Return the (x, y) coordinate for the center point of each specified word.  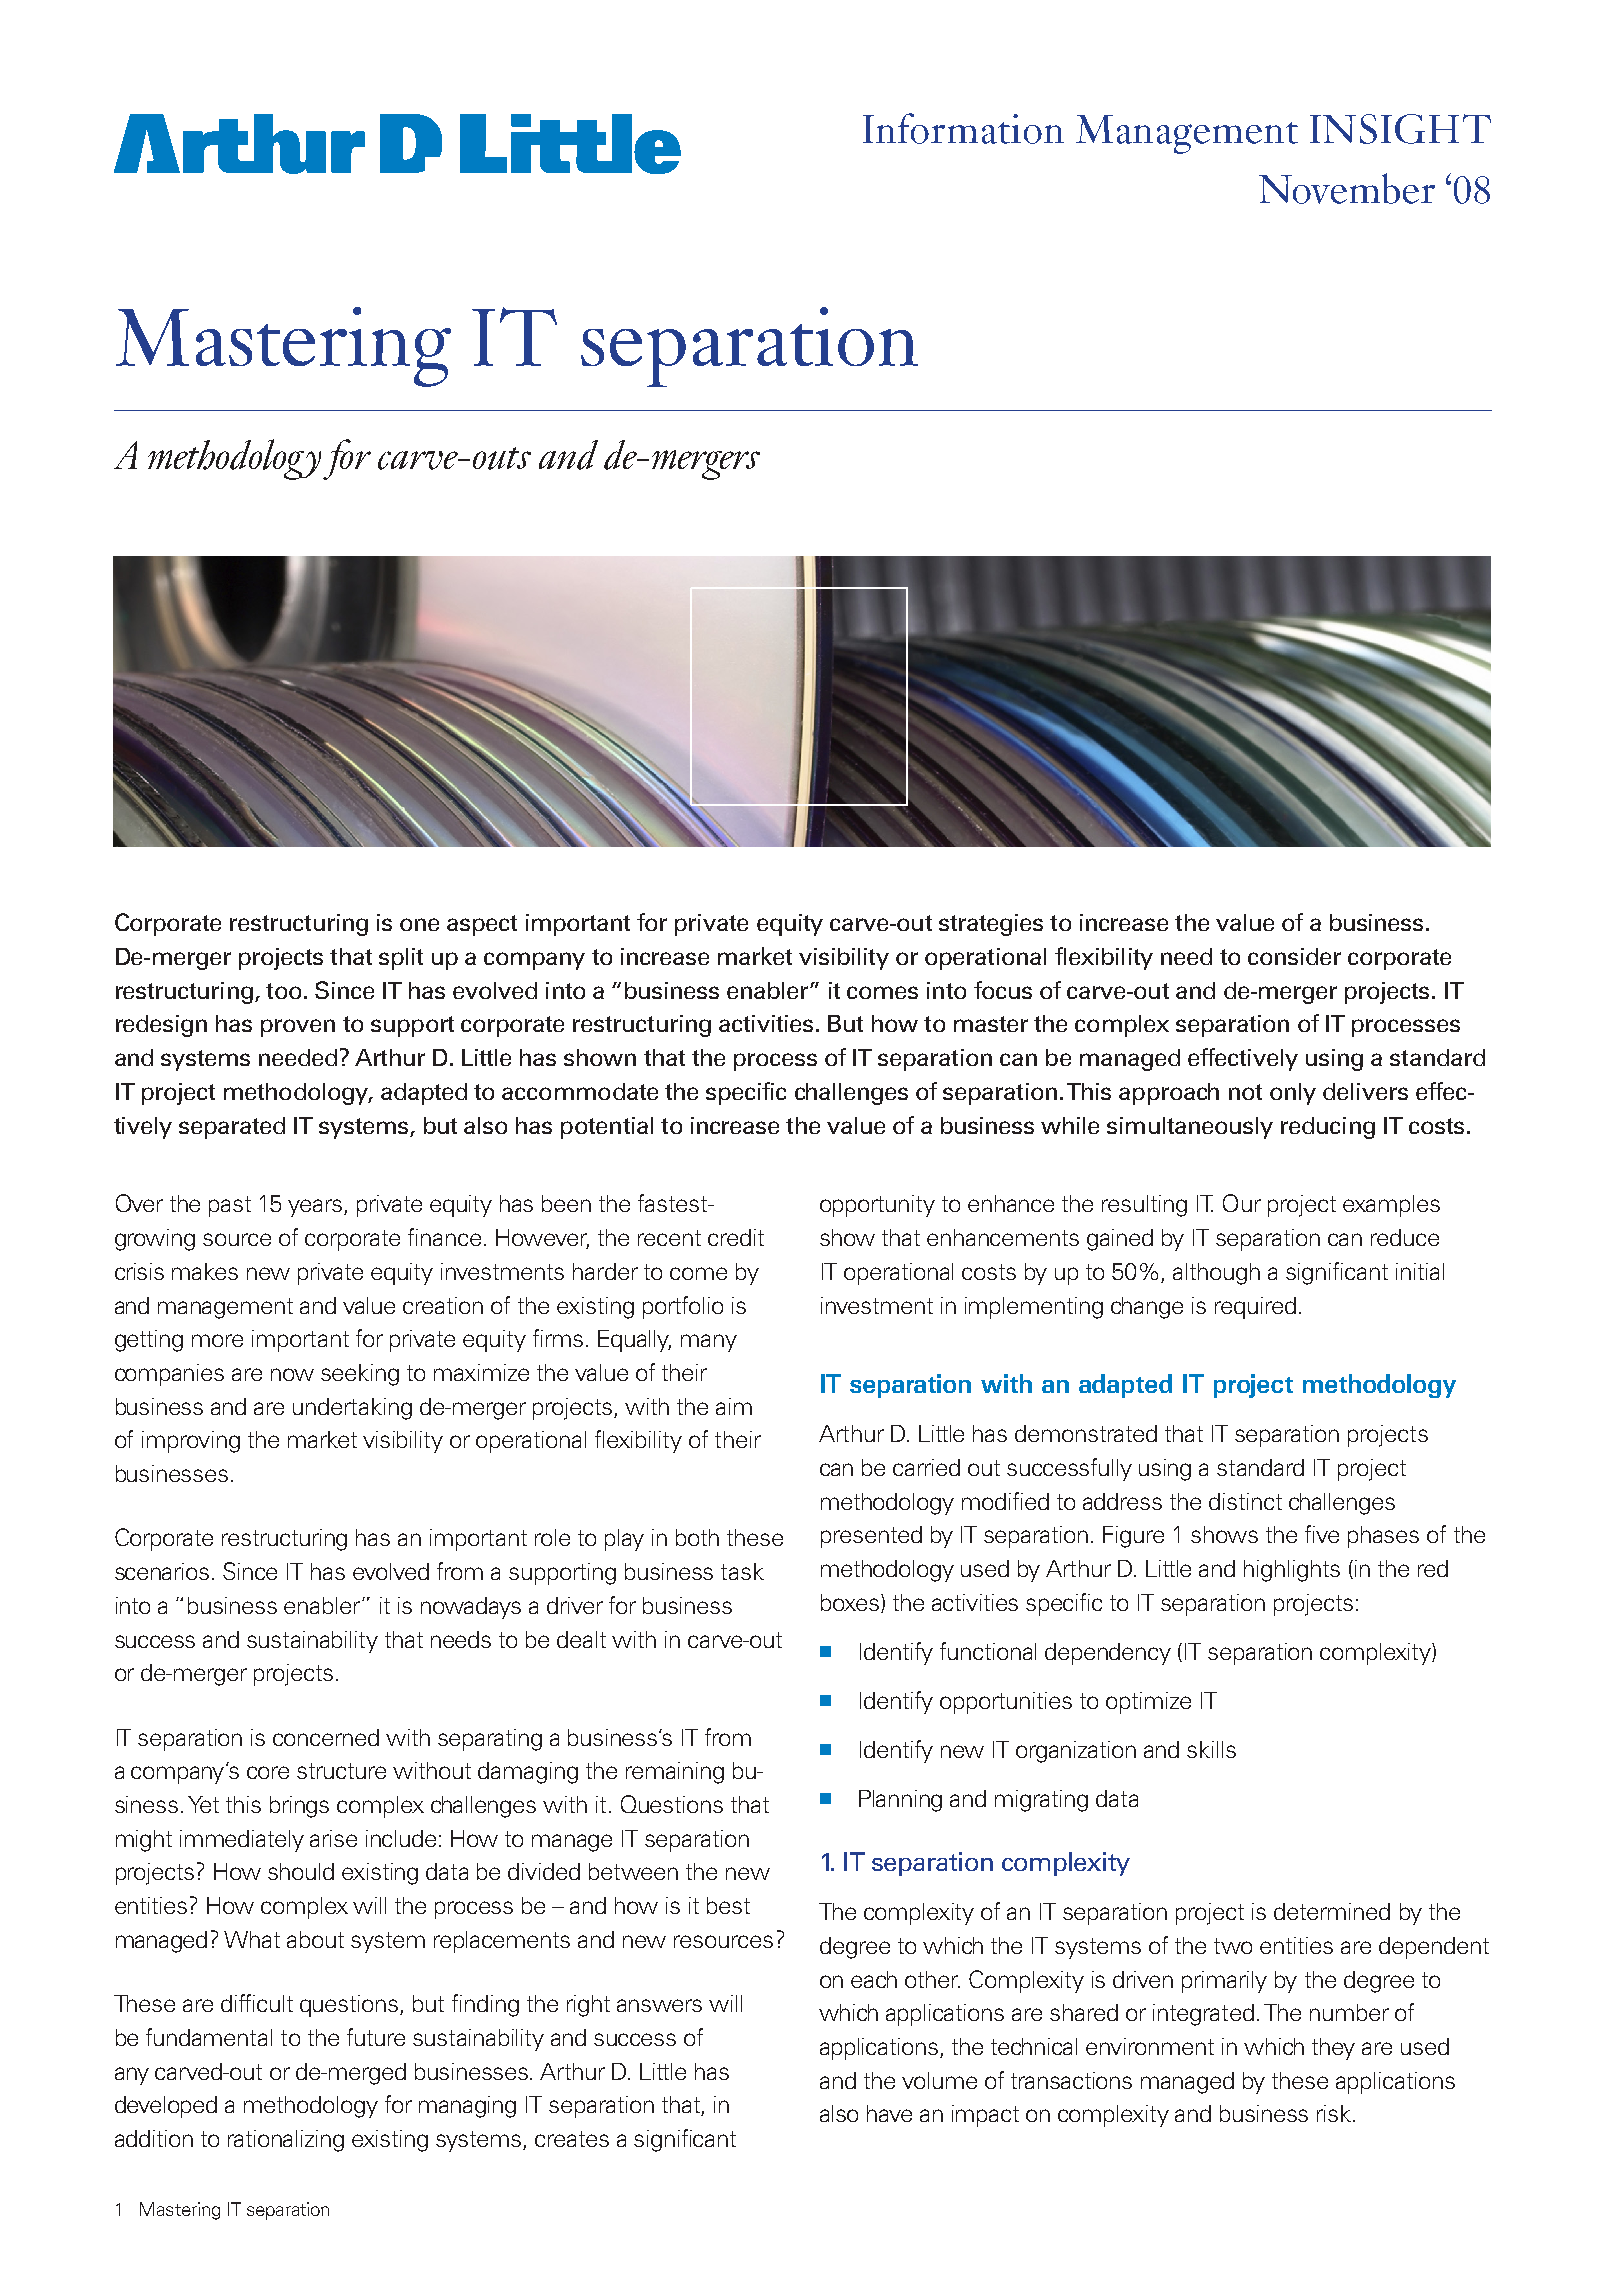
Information (963, 128)
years (316, 1208)
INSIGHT (1400, 129)
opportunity (877, 1206)
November (1347, 188)
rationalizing (286, 2141)
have (889, 2113)
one (419, 924)
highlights (1292, 1571)
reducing (1328, 1128)
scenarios (162, 1571)
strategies (991, 925)
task (742, 1571)
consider (1294, 956)
